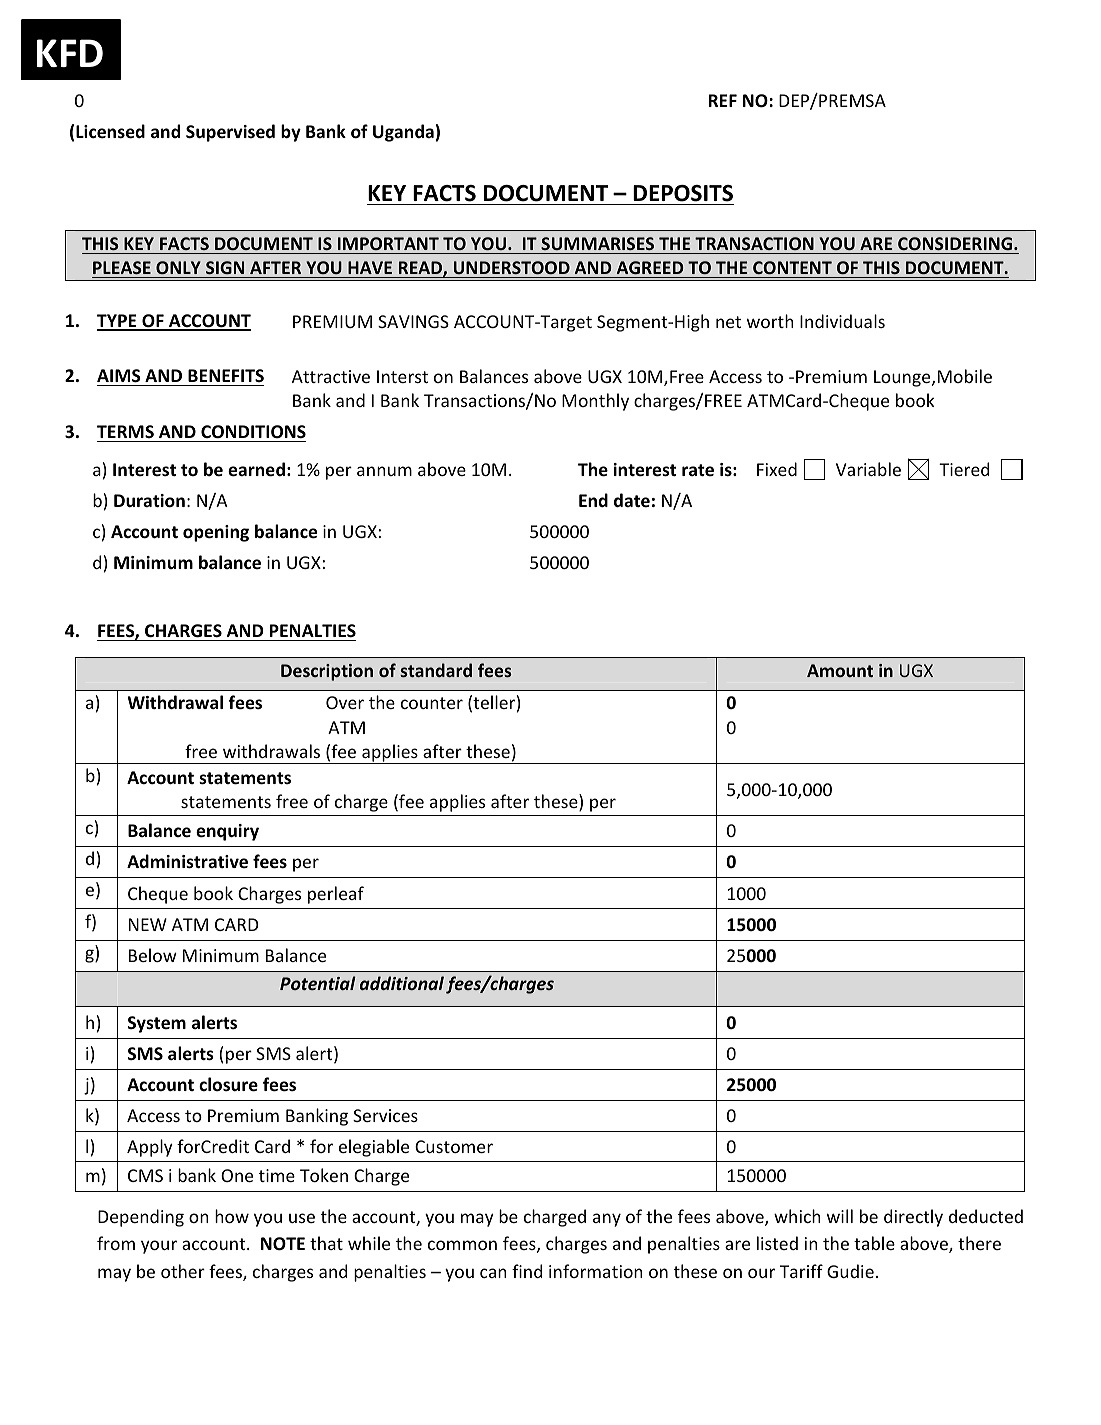 Image resolution: width=1101 pixels, height=1425 pixels. I want to click on standard, so click(436, 670).
